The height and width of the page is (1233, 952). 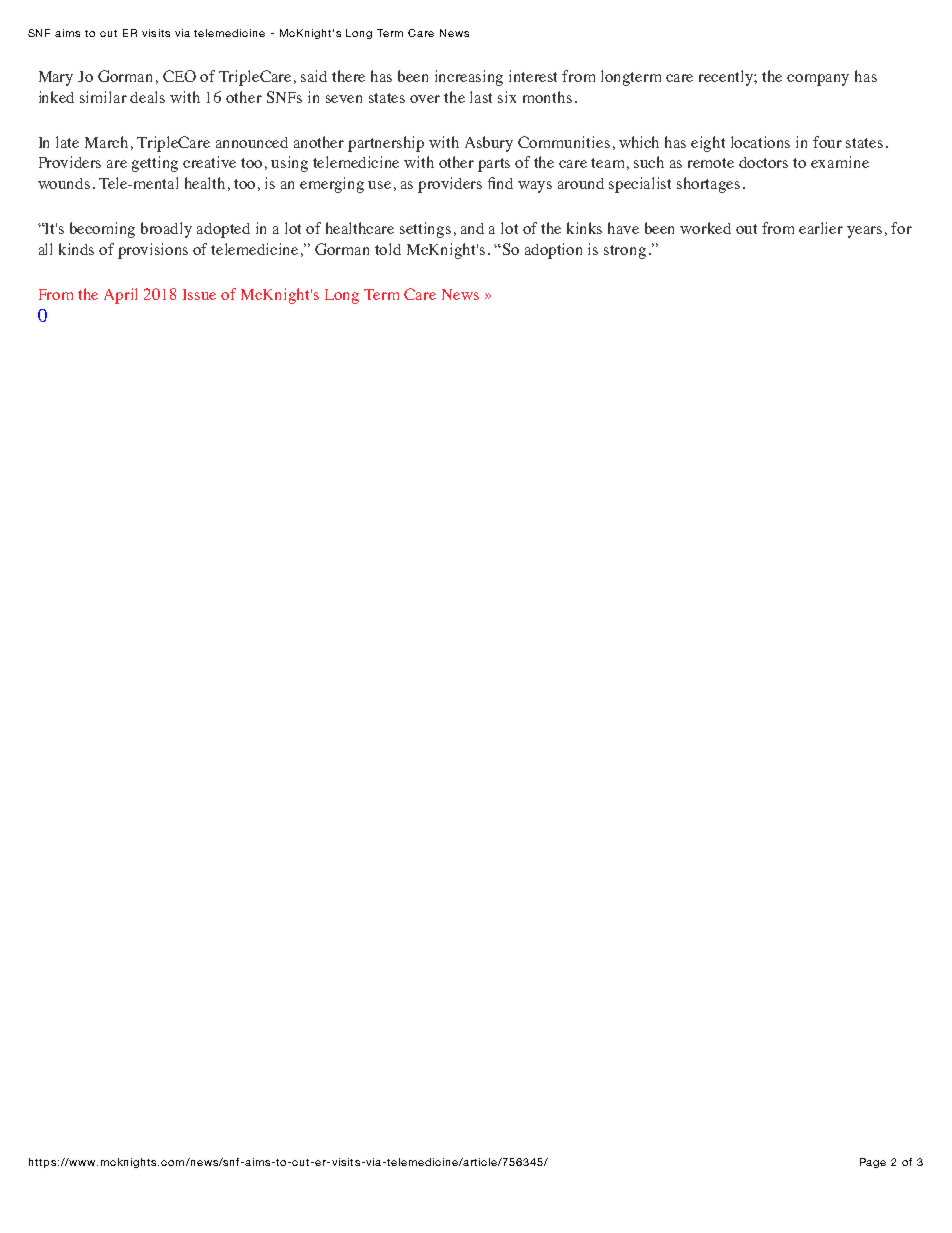 I want to click on and, so click(x=472, y=228).
